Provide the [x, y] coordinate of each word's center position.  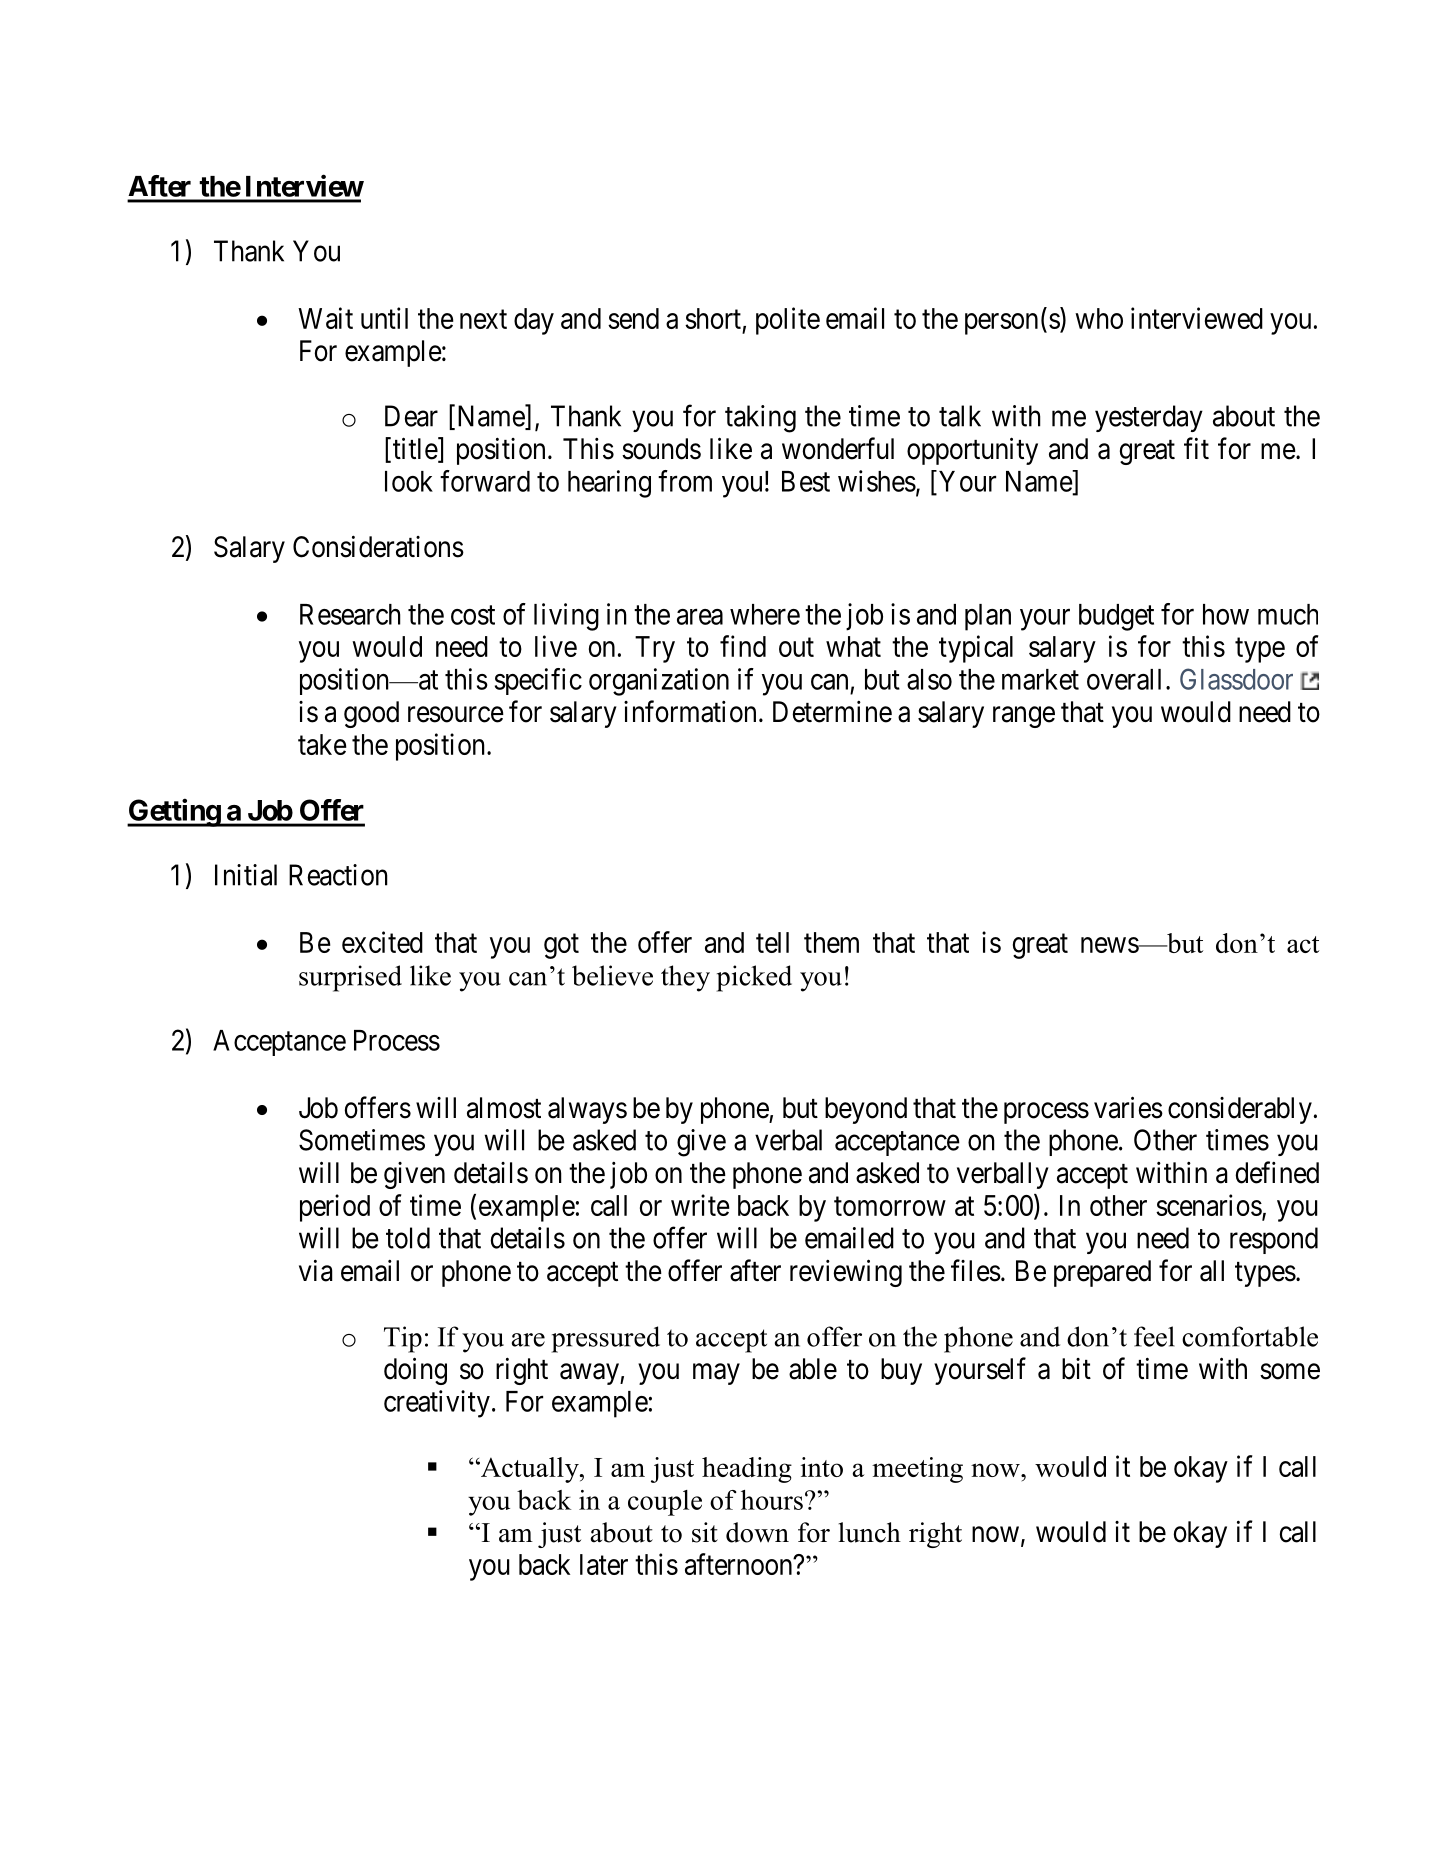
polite [788, 321]
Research [350, 614]
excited [382, 942]
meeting [917, 1470]
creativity [437, 1404]
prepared [1102, 1273]
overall [1124, 679]
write [700, 1205]
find [743, 646]
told [408, 1238]
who [1099, 318]
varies [1128, 1107]
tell [772, 942]
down [757, 1532]
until [384, 318]
